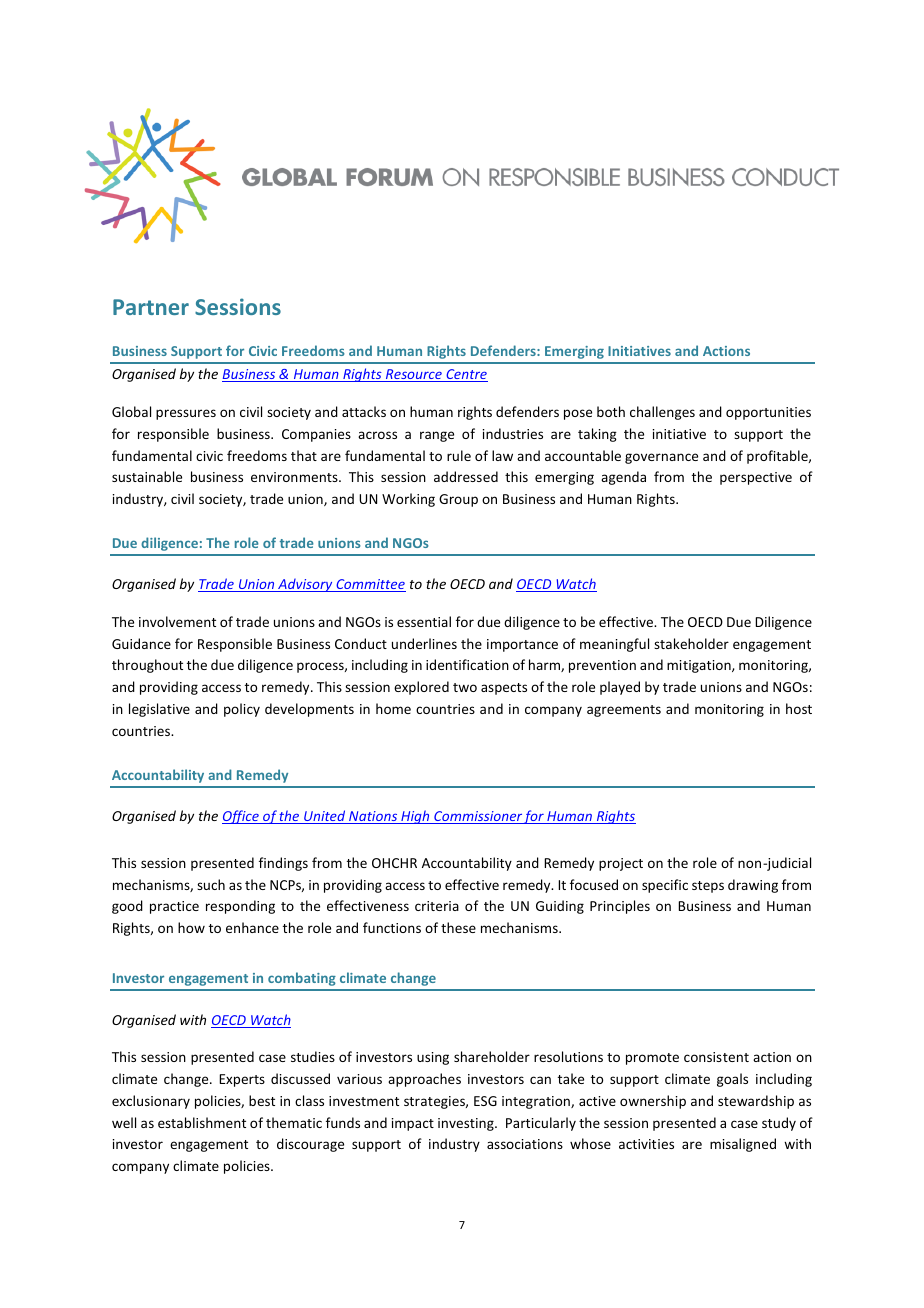 The height and width of the document is (1308, 924). I want to click on mitigation, so click(700, 666).
